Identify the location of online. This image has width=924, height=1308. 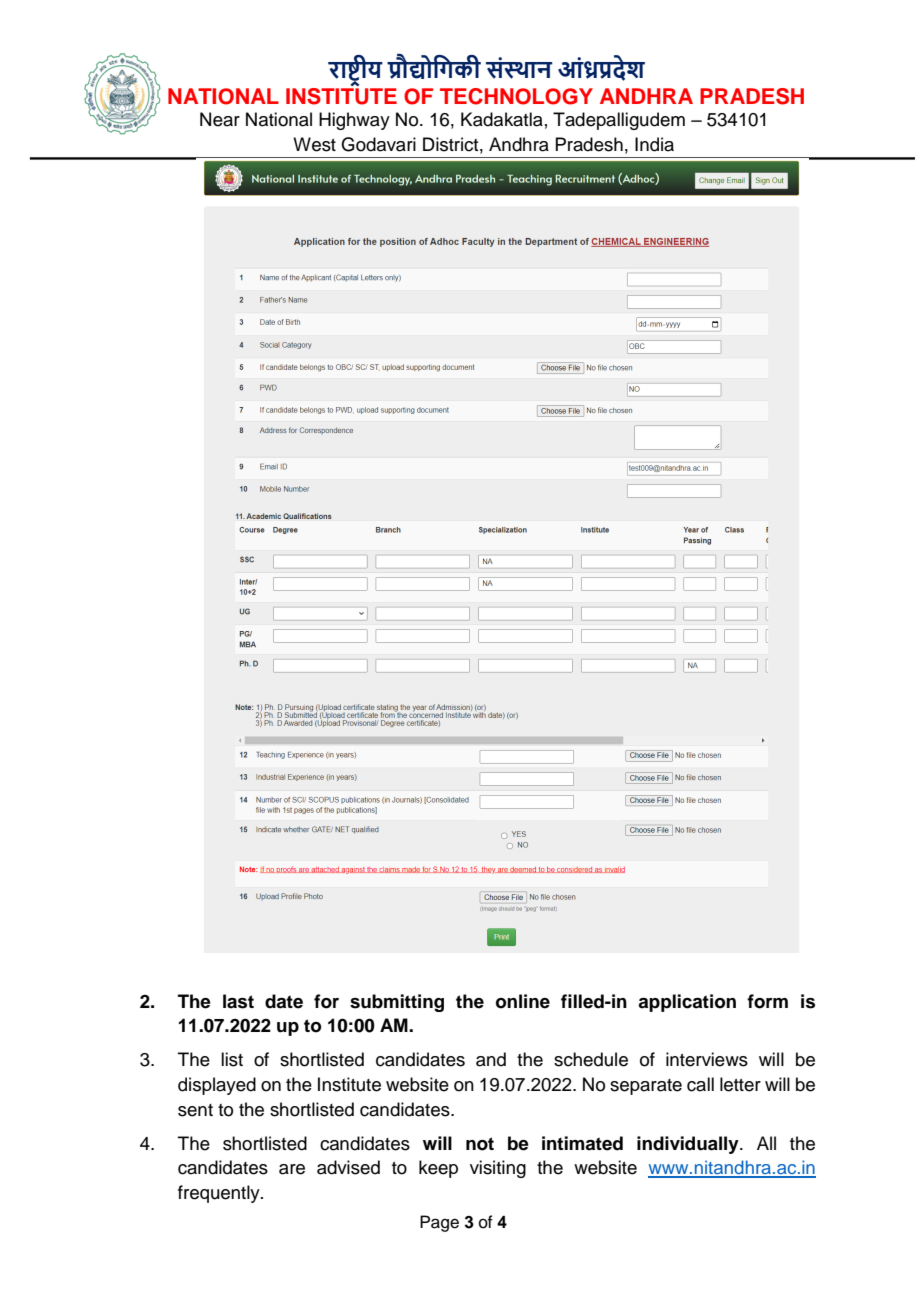
(523, 1001).
